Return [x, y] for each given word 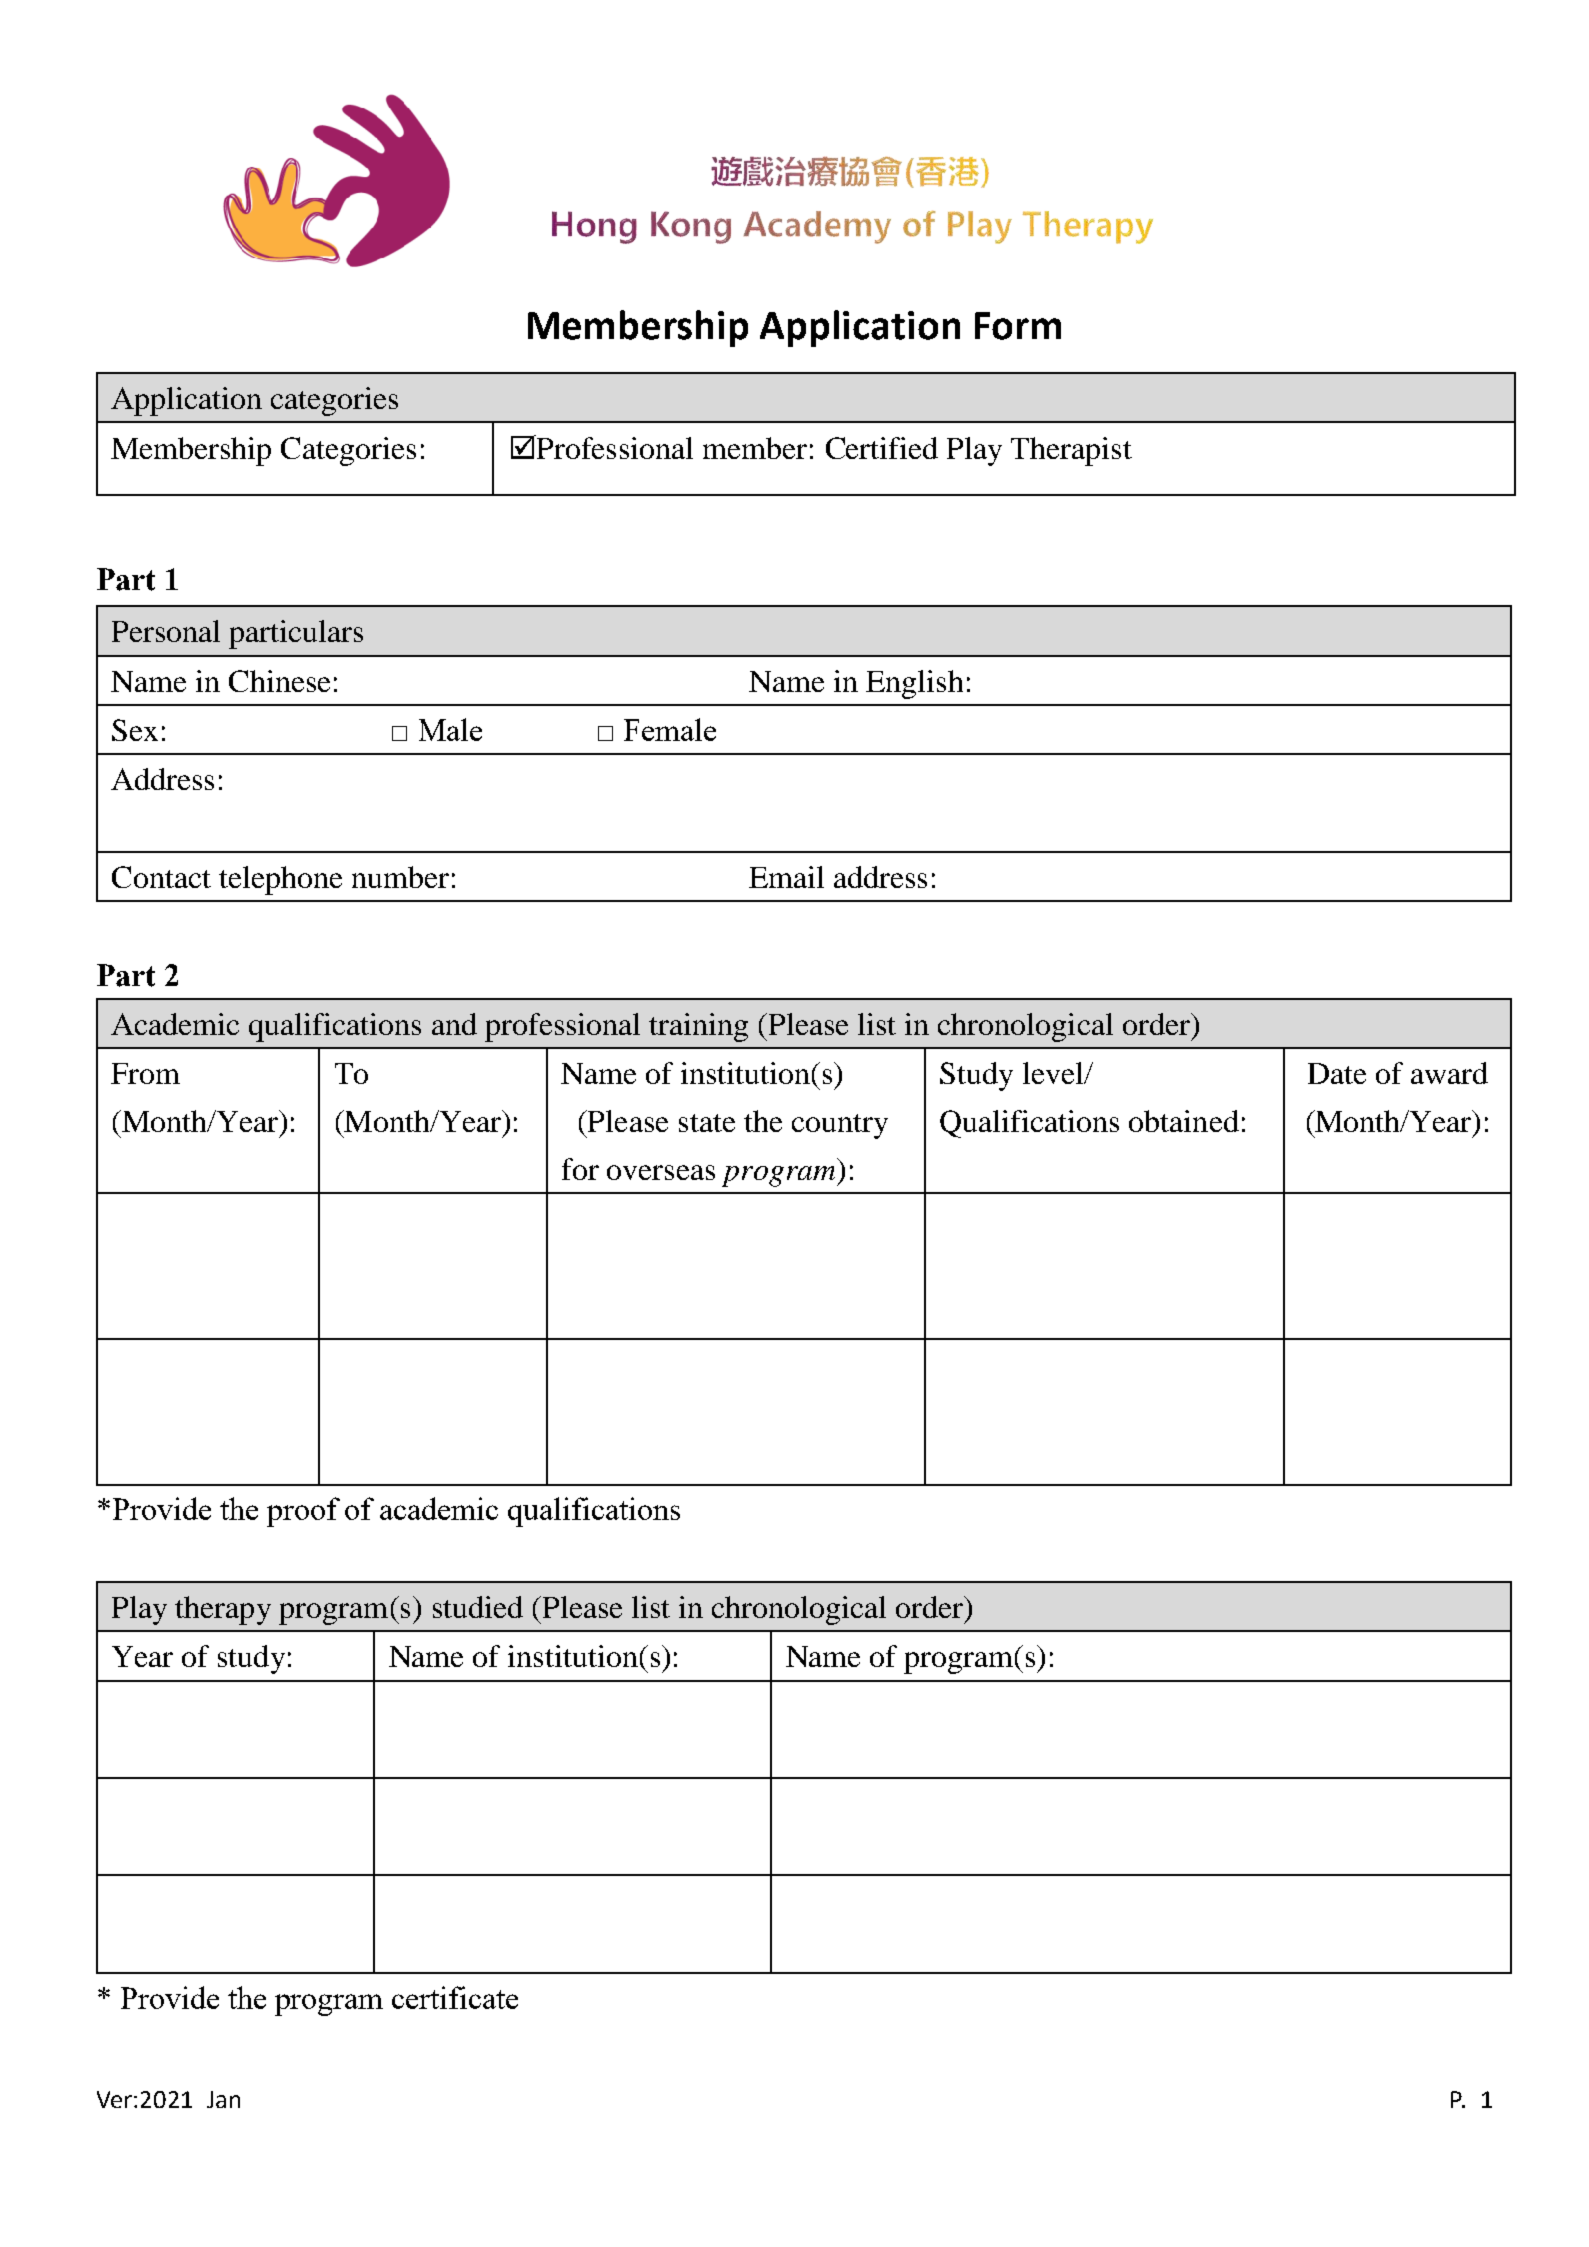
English [914, 684]
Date [1337, 1073]
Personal [166, 631]
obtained [1184, 1121]
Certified [882, 448]
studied [478, 1607]
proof [303, 1512]
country [840, 1126]
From [145, 1073]
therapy [223, 1610]
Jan [223, 2099]
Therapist [1071, 451]
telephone [280, 880]
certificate [455, 1997]
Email [786, 877]
